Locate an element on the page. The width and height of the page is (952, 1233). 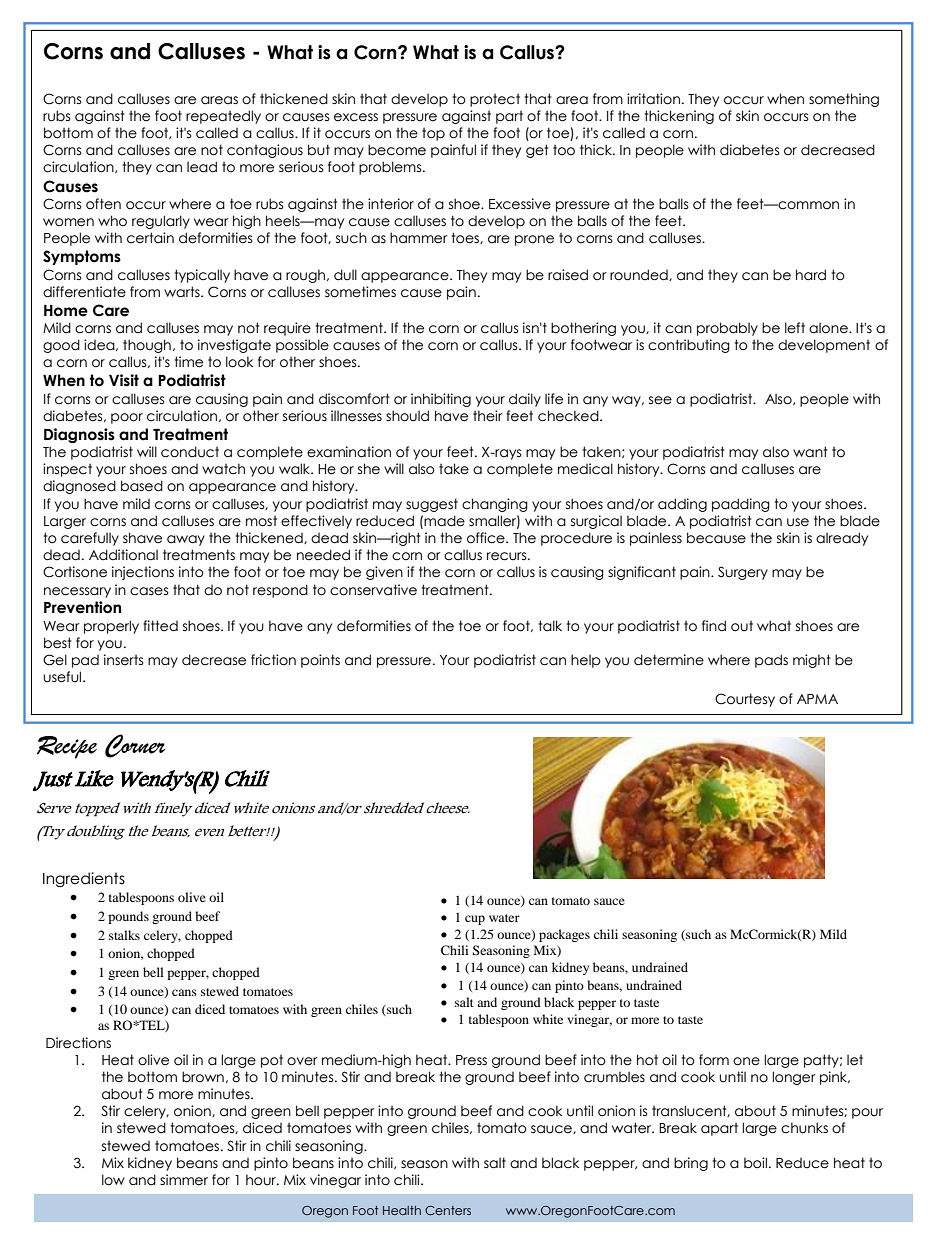
inserts is located at coordinates (124, 660).
